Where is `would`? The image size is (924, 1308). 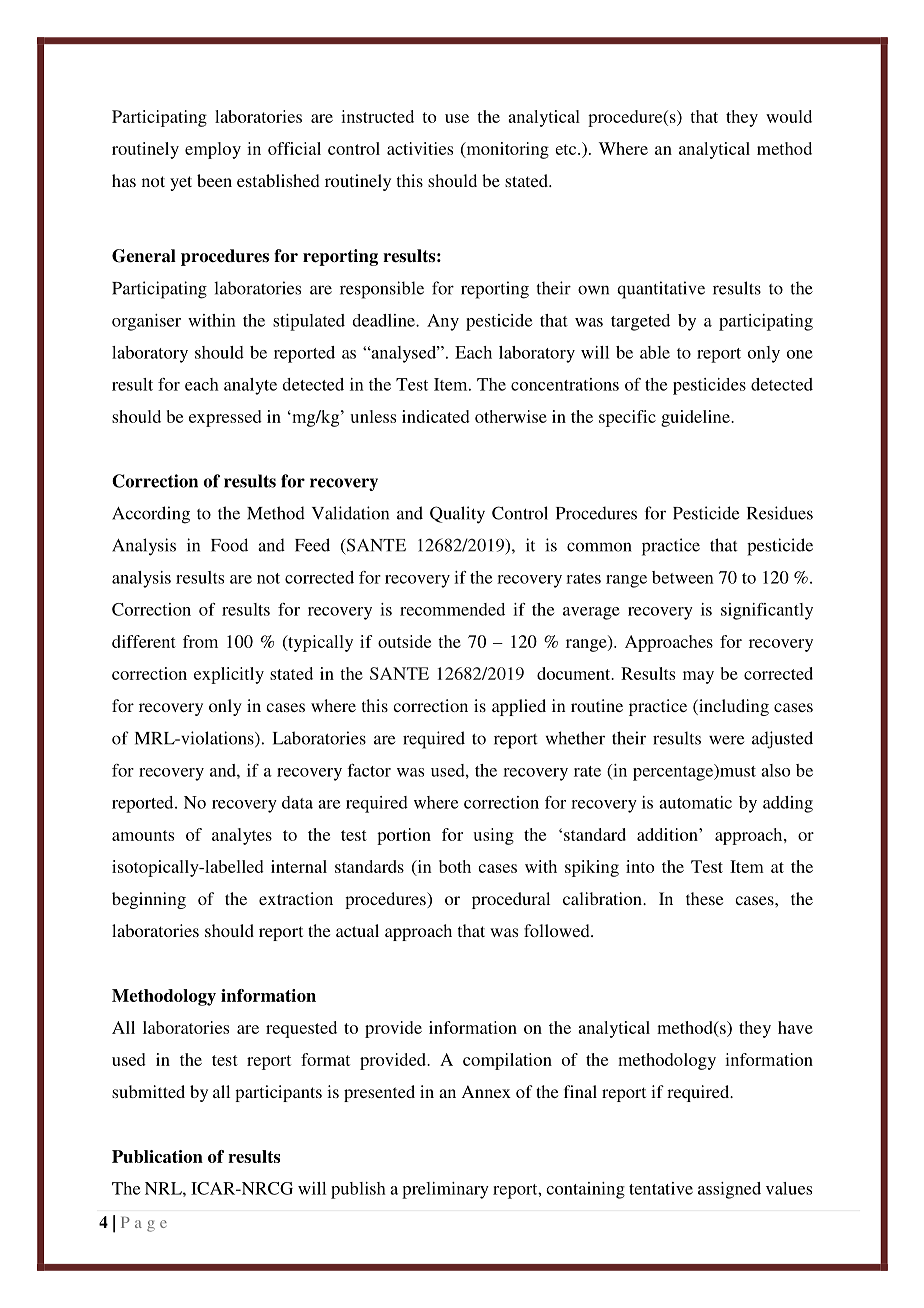
would is located at coordinates (789, 116).
